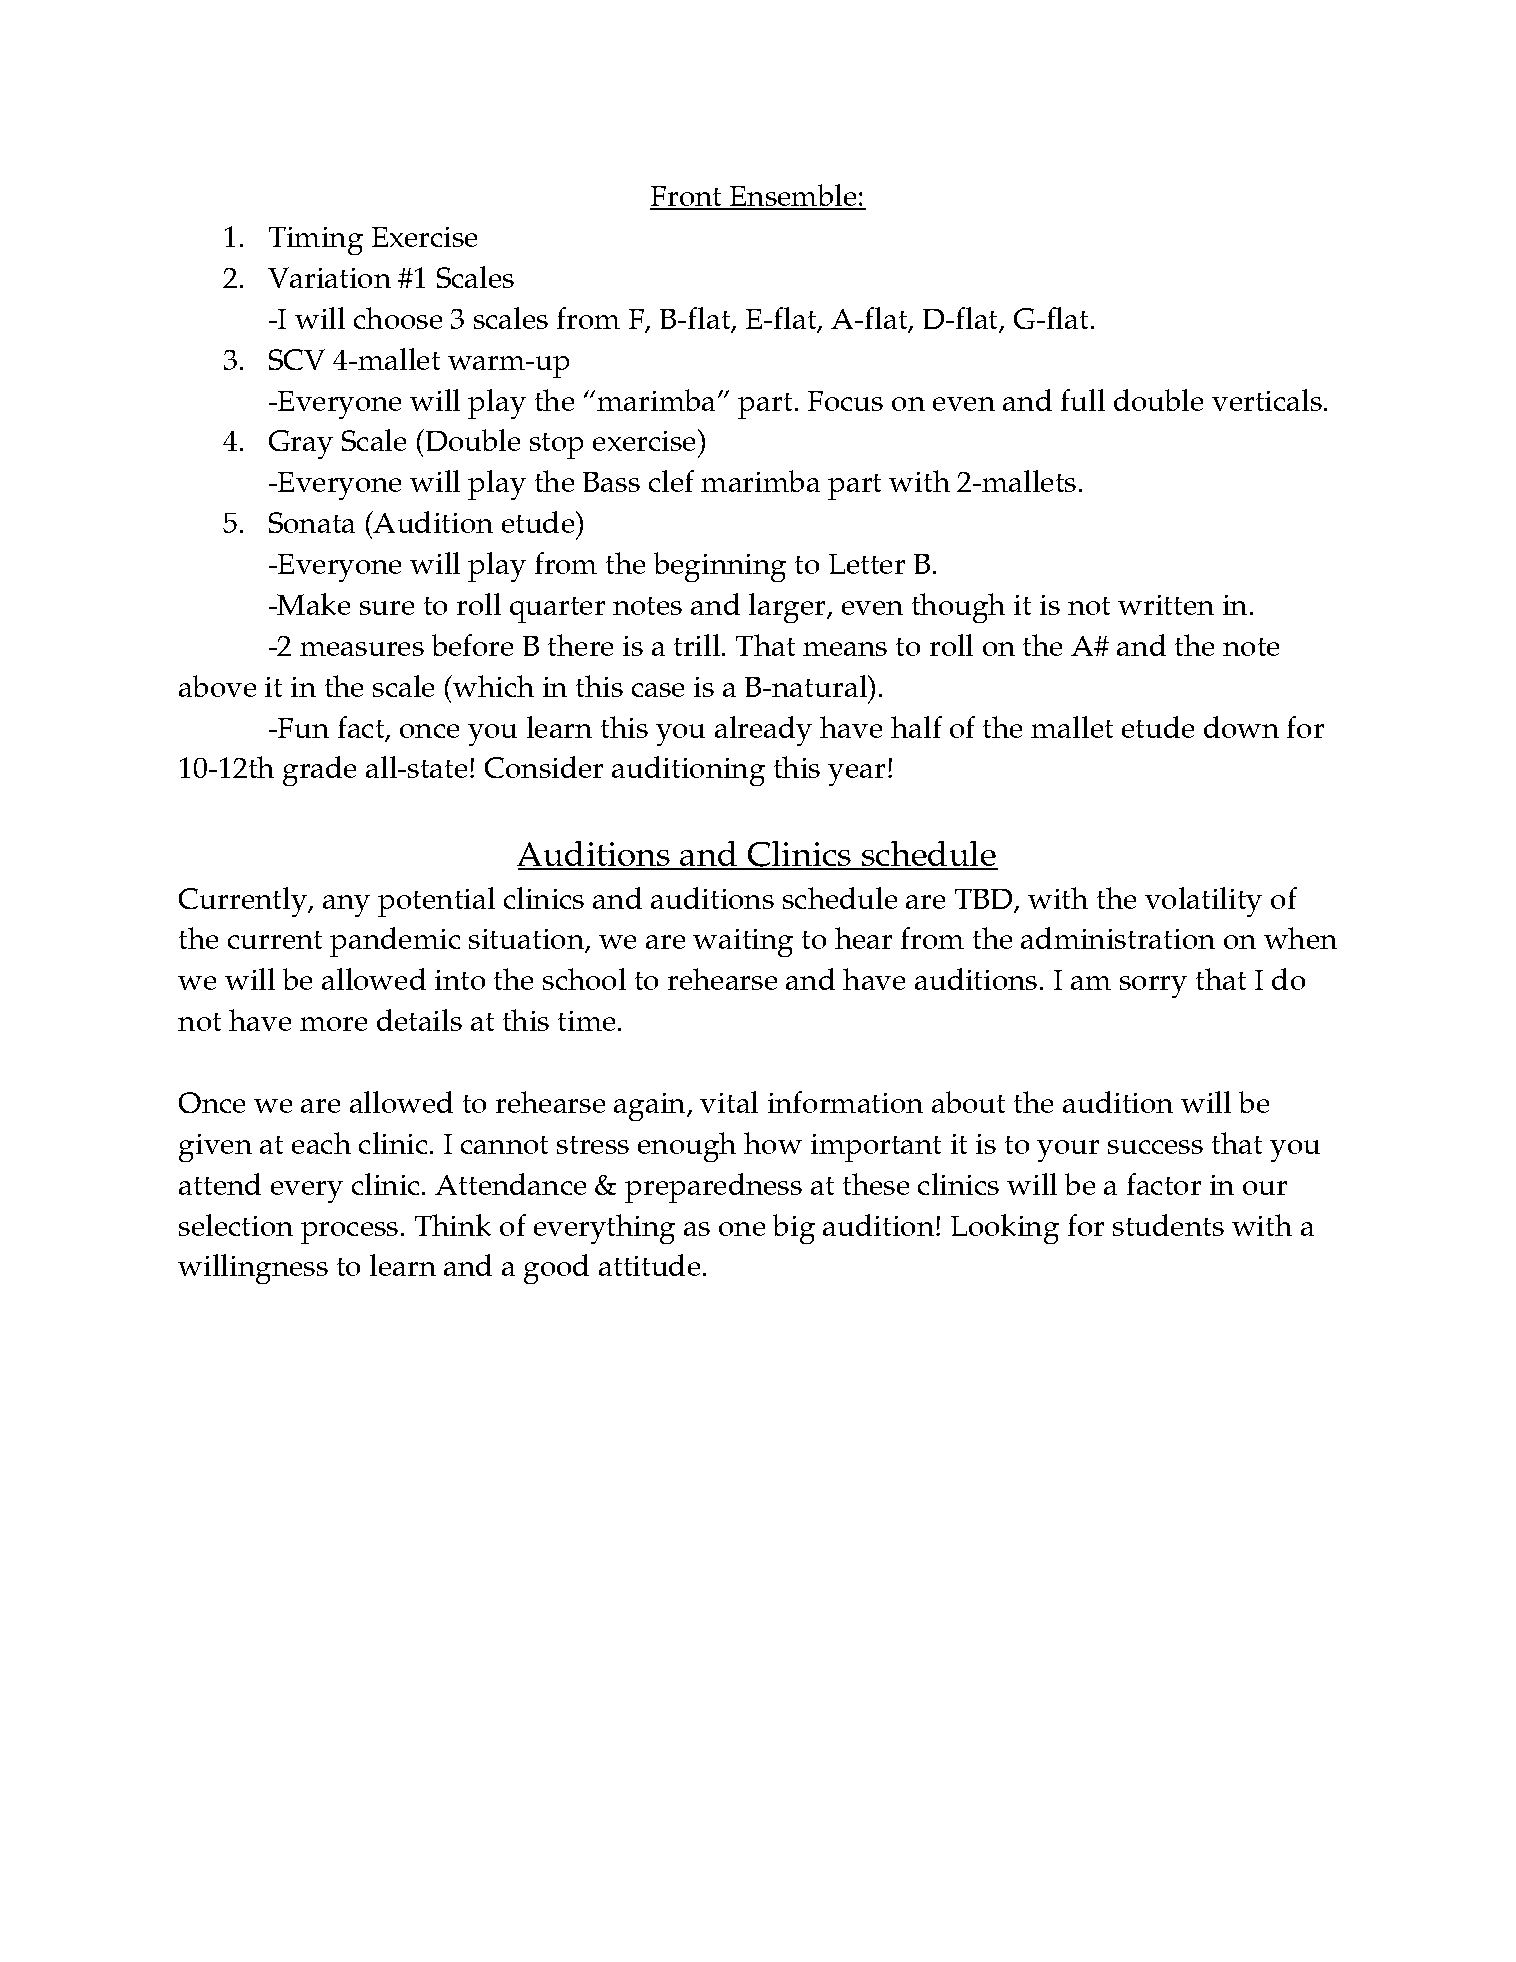 The width and height of the screenshot is (1516, 1962). I want to click on verticals, so click(1267, 400).
